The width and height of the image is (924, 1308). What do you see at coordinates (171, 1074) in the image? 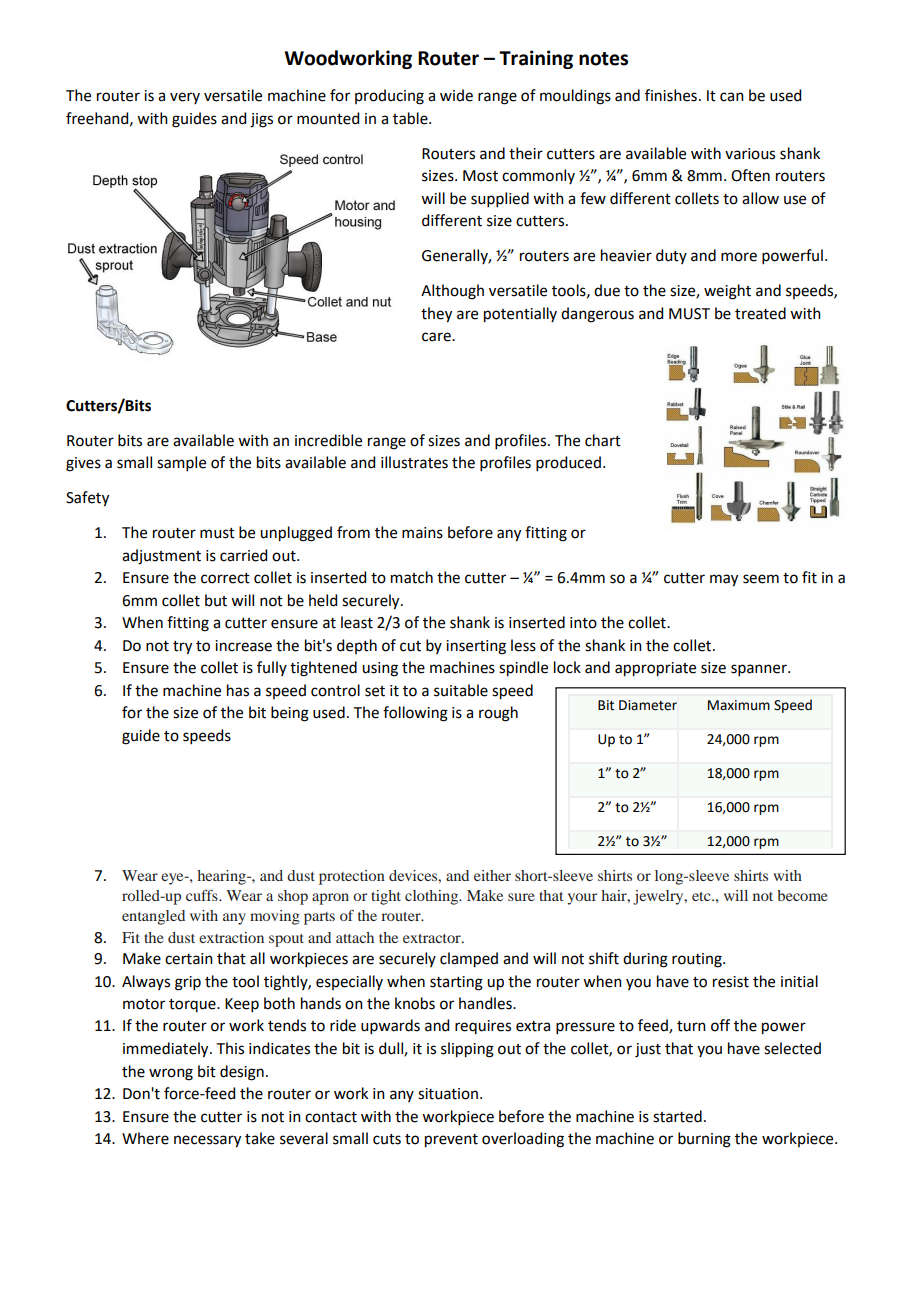
I see `wrong` at bounding box center [171, 1074].
